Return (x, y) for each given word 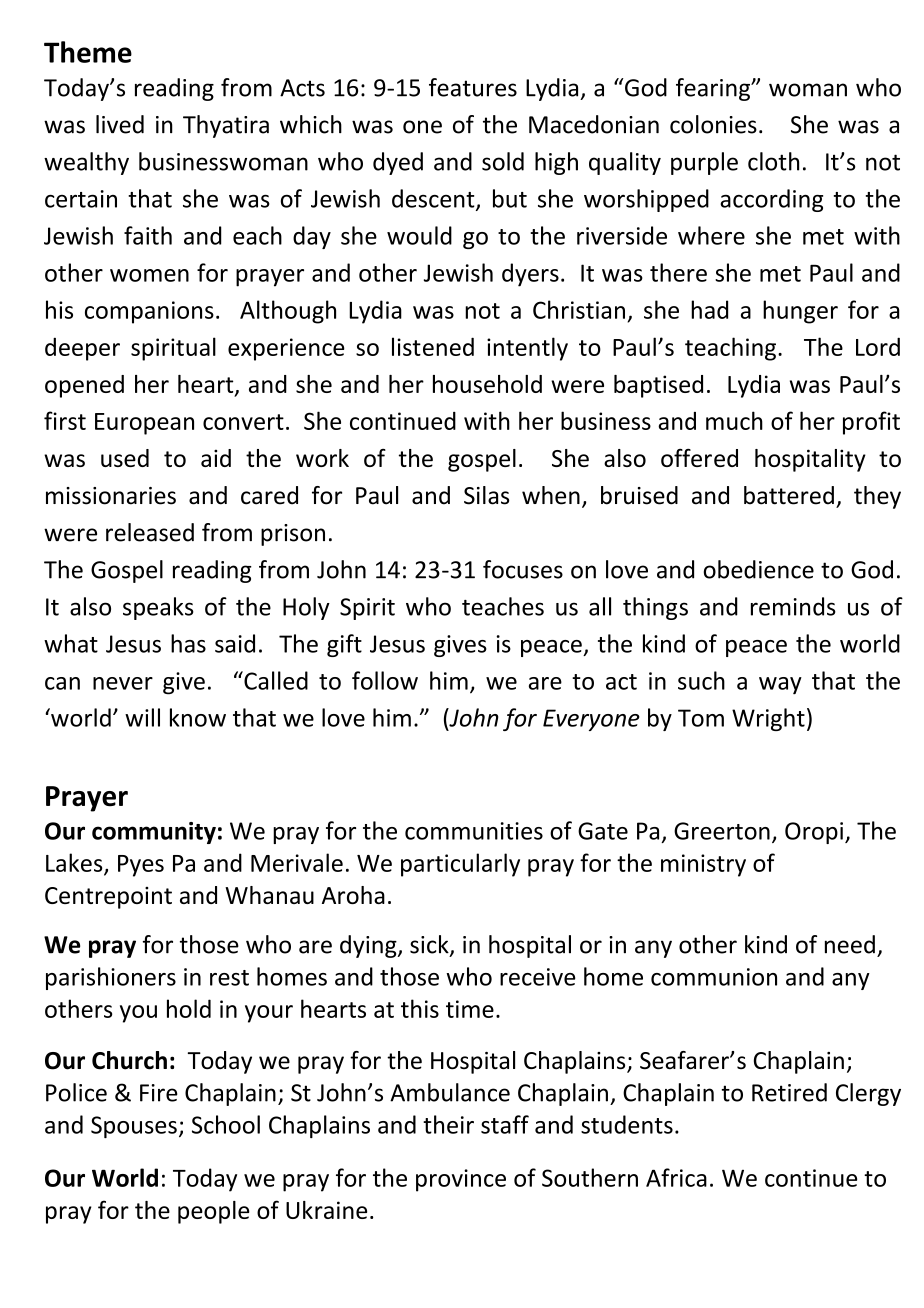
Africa (676, 1177)
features (473, 87)
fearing (714, 89)
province (461, 1180)
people (214, 1212)
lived (120, 124)
